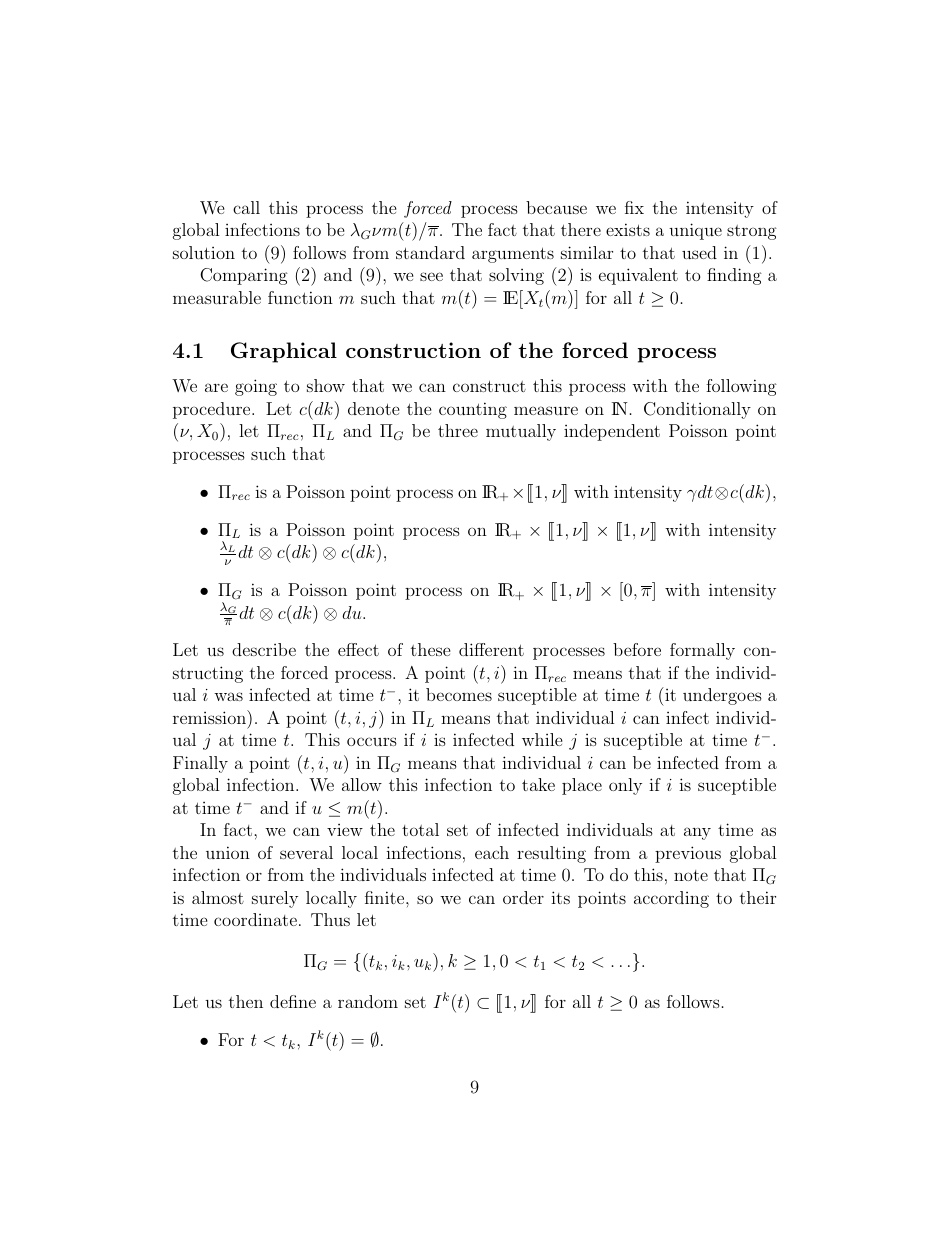 This image has height=1233, width=952. Describe the element at coordinates (368, 1001) in the image. I see `random` at that location.
